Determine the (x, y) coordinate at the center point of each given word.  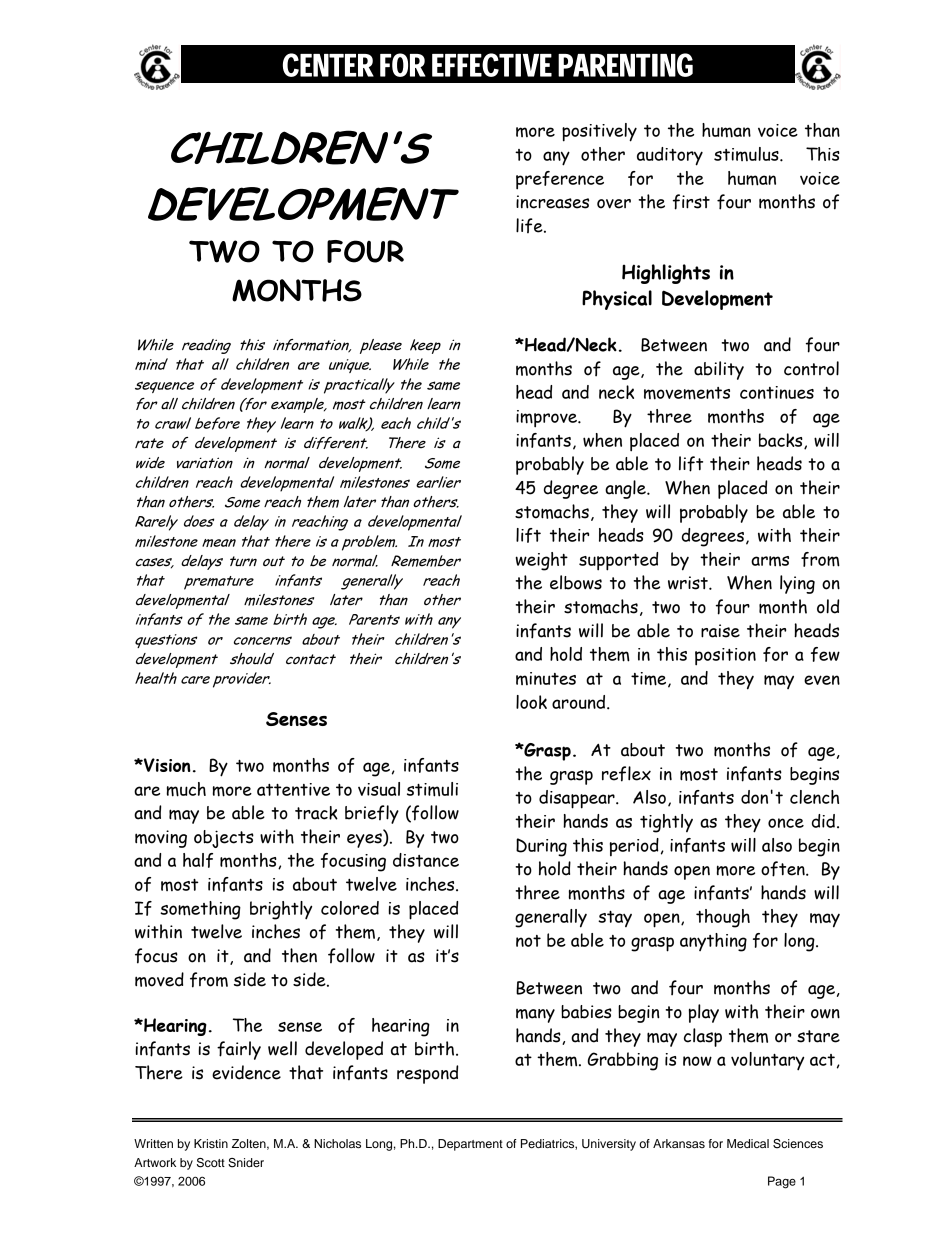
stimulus (747, 154)
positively (599, 132)
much (186, 789)
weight (541, 561)
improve (547, 419)
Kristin (211, 1143)
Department (470, 1145)
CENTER (328, 65)
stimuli (432, 789)
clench (814, 797)
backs (782, 441)
